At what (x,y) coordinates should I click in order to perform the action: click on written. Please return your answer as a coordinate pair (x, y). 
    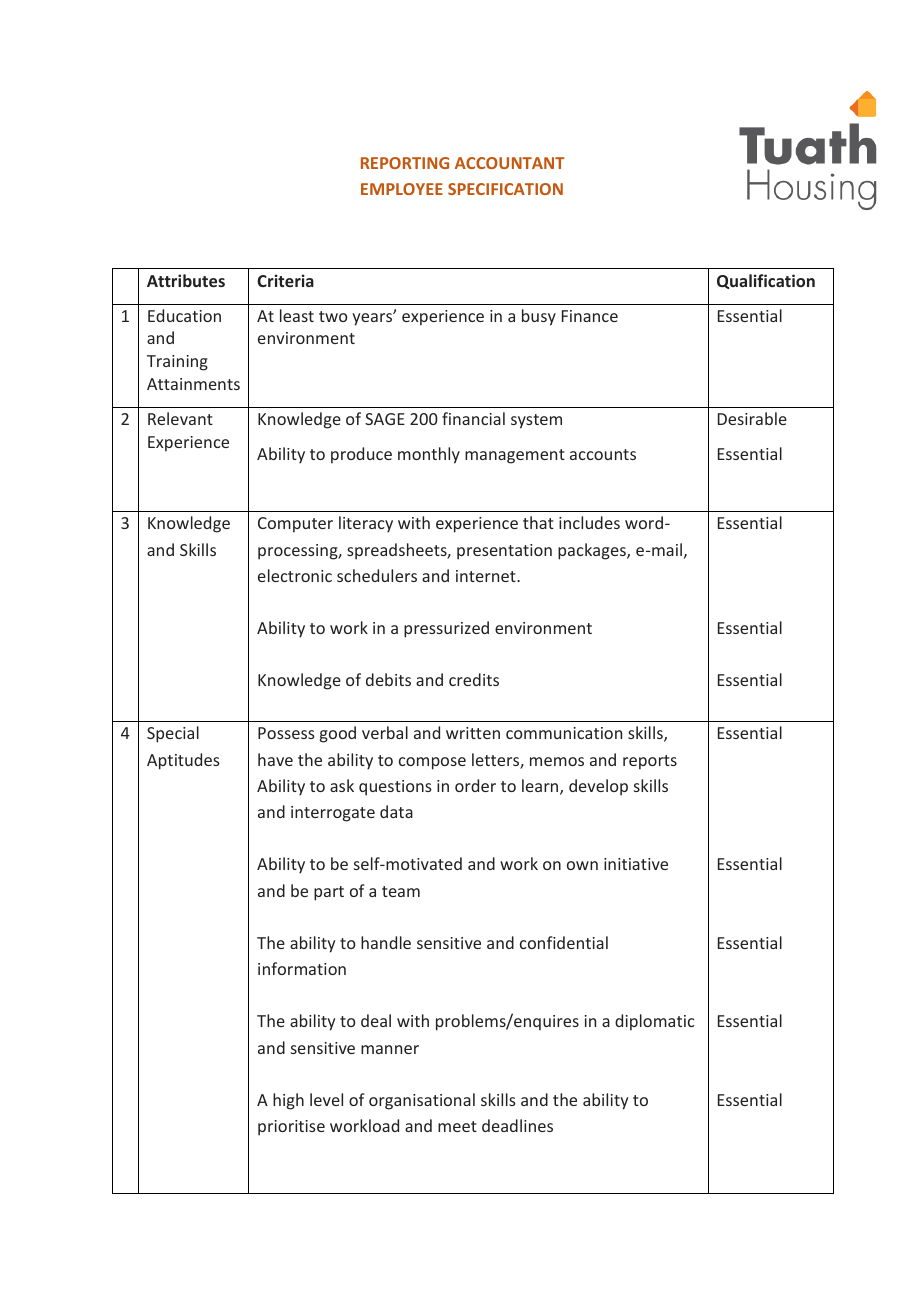
    Looking at the image, I should click on (473, 733).
